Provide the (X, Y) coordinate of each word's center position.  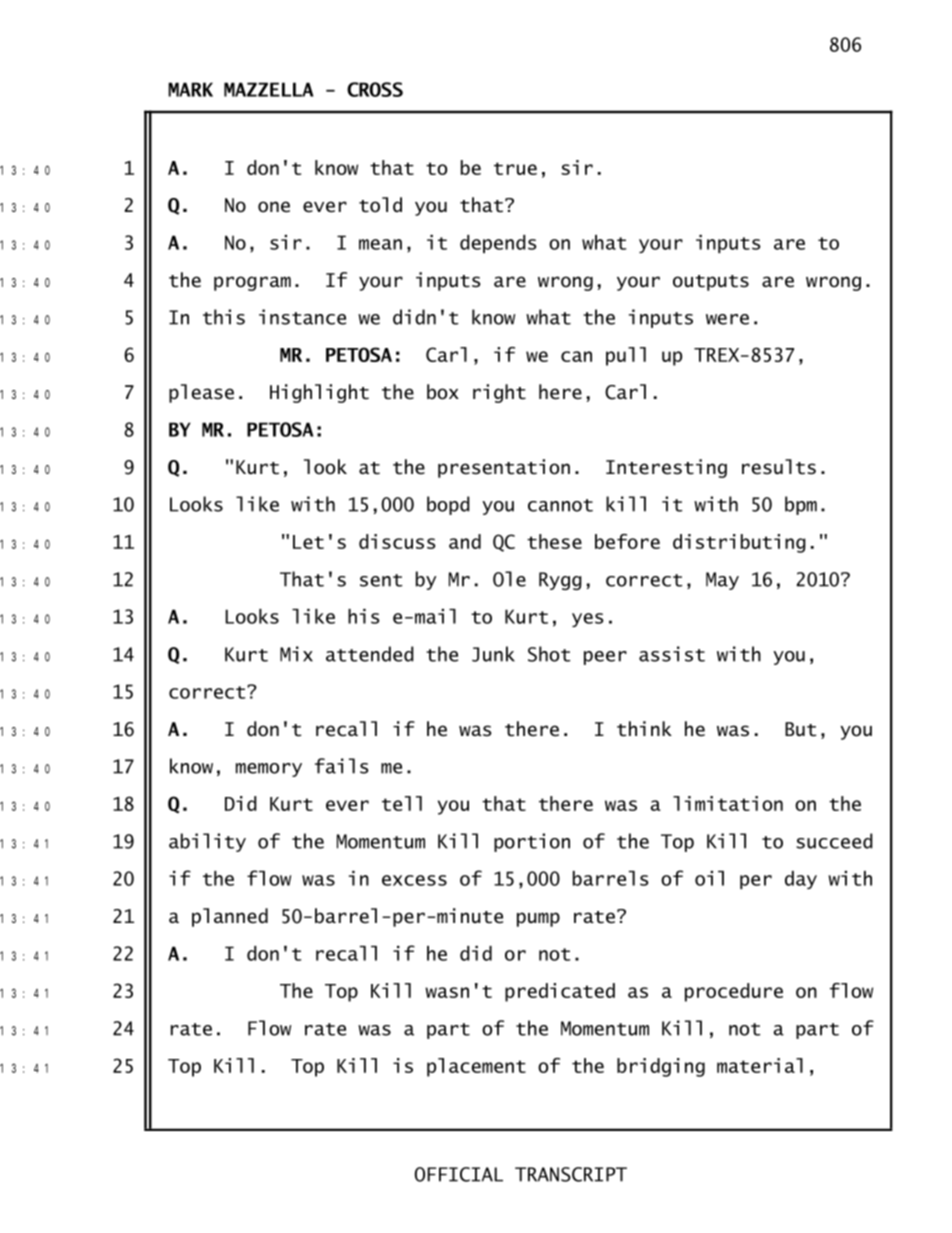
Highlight (319, 393)
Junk (493, 654)
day (801, 880)
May (722, 581)
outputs (711, 283)
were (727, 319)
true (515, 168)
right (499, 393)
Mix (296, 654)
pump (538, 919)
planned (230, 917)
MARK (190, 89)
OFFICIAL (459, 1174)
